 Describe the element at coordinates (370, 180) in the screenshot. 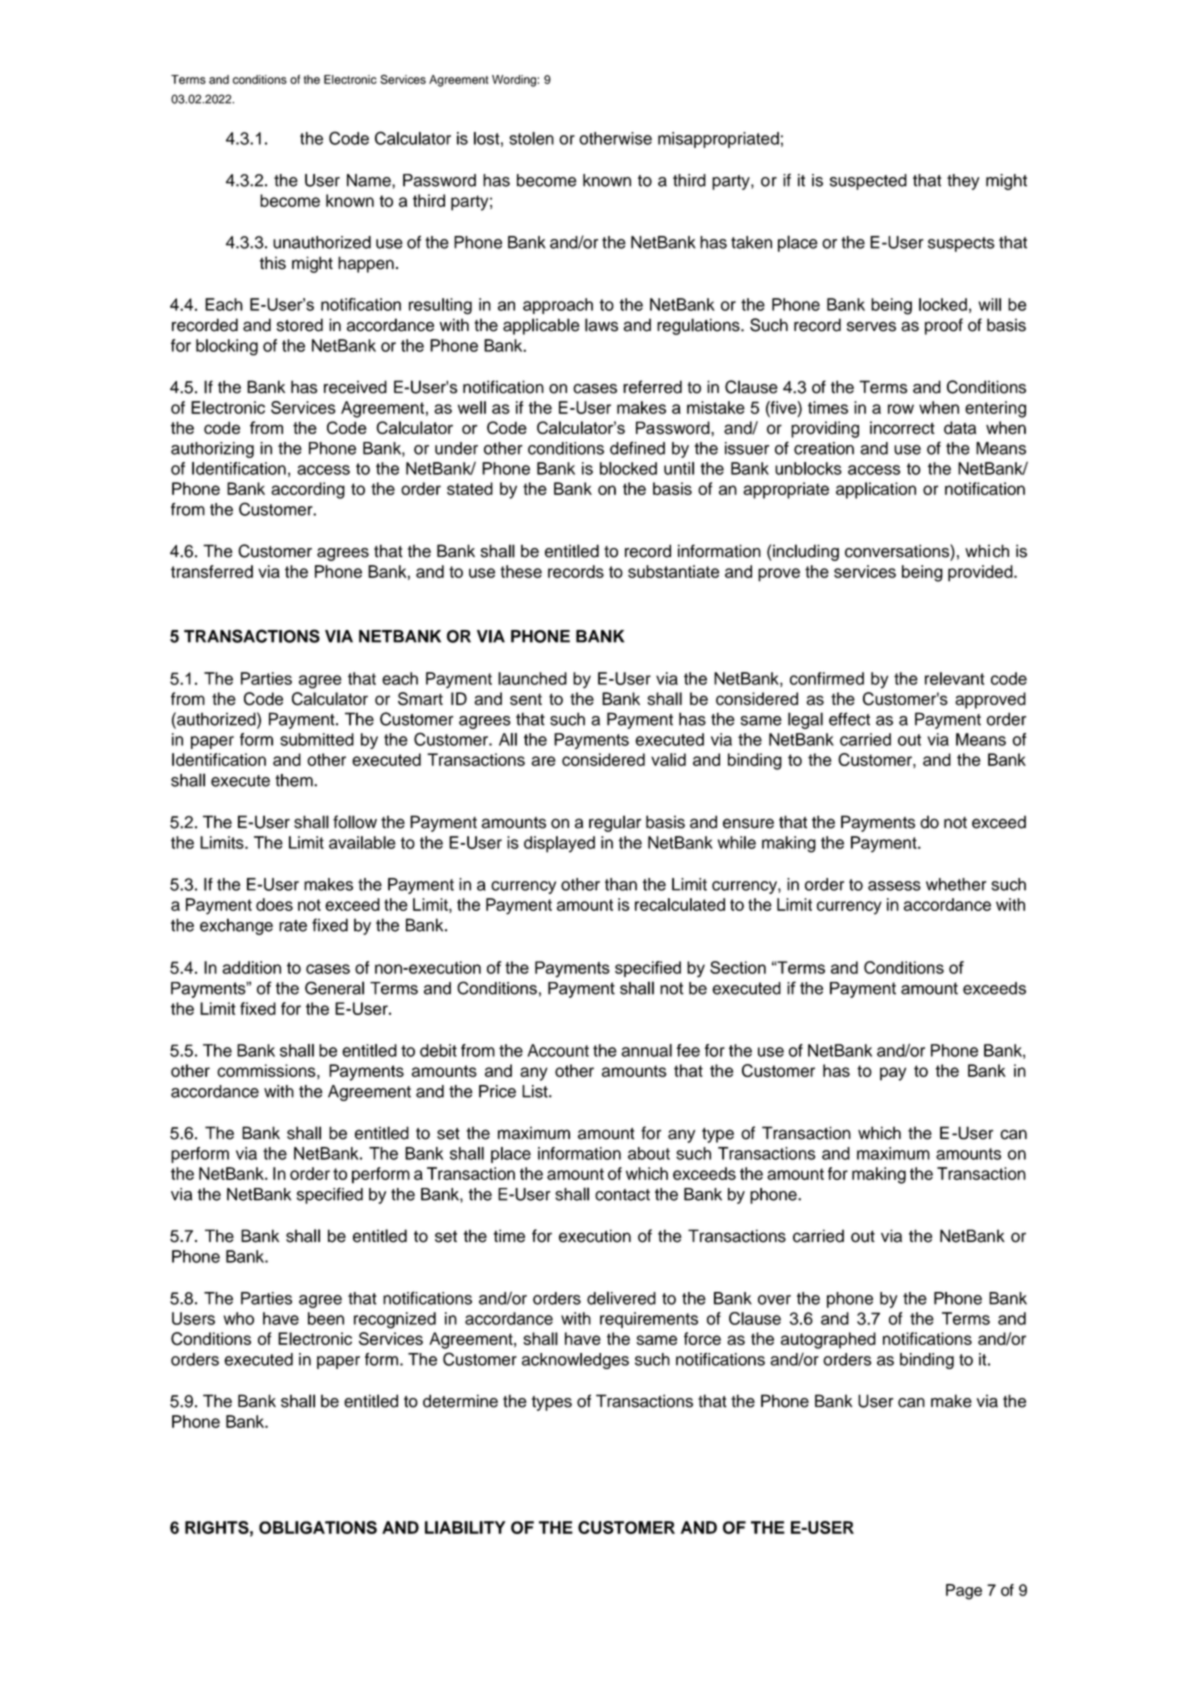

I see `Name` at that location.
